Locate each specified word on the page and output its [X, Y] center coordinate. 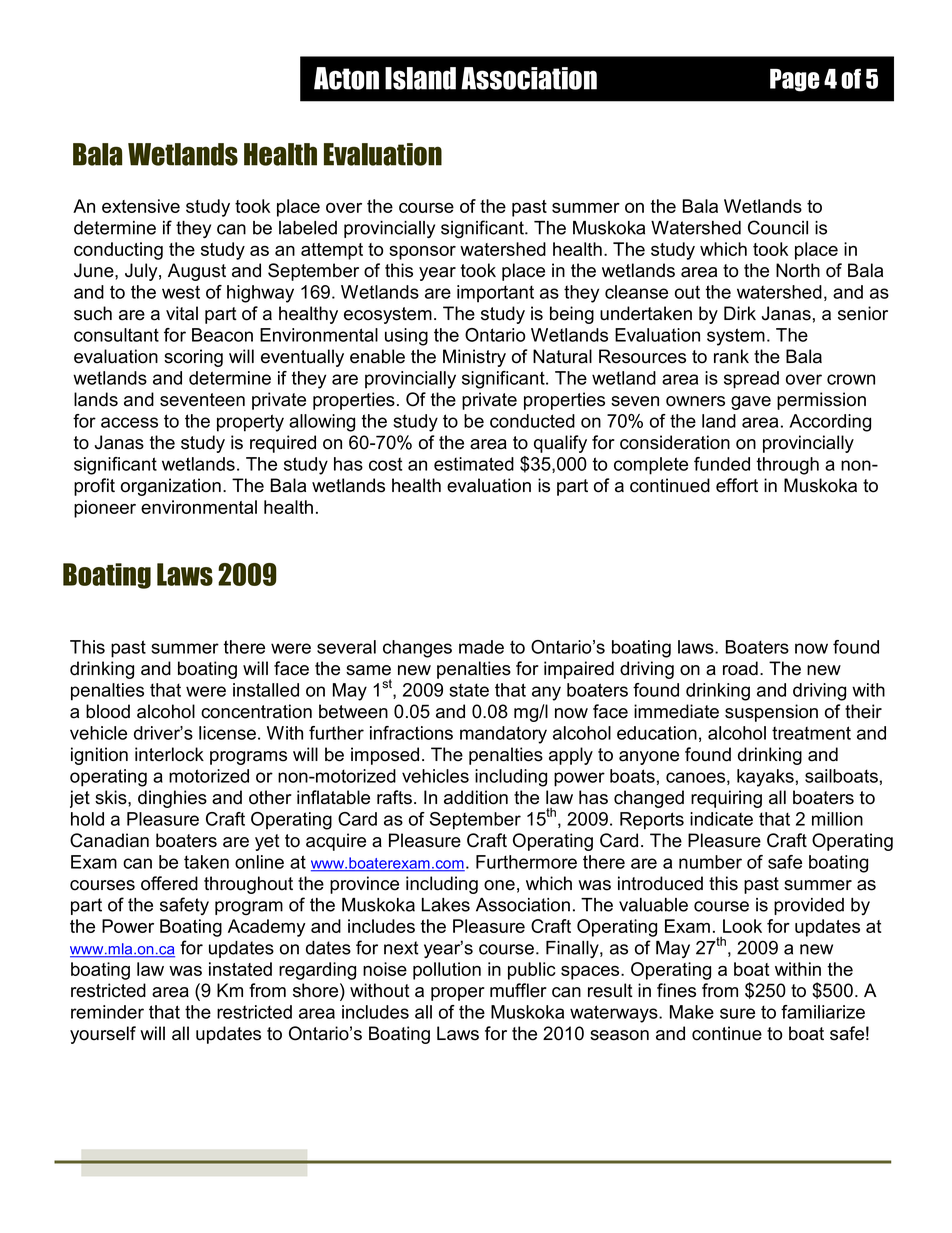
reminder [107, 1012]
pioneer [105, 509]
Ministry [474, 358]
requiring [726, 799]
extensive [141, 206]
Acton [346, 78]
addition [476, 797]
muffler [518, 990]
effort [737, 485]
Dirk [740, 313]
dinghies [172, 799]
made [481, 647]
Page [795, 80]
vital [182, 313]
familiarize [823, 1012]
